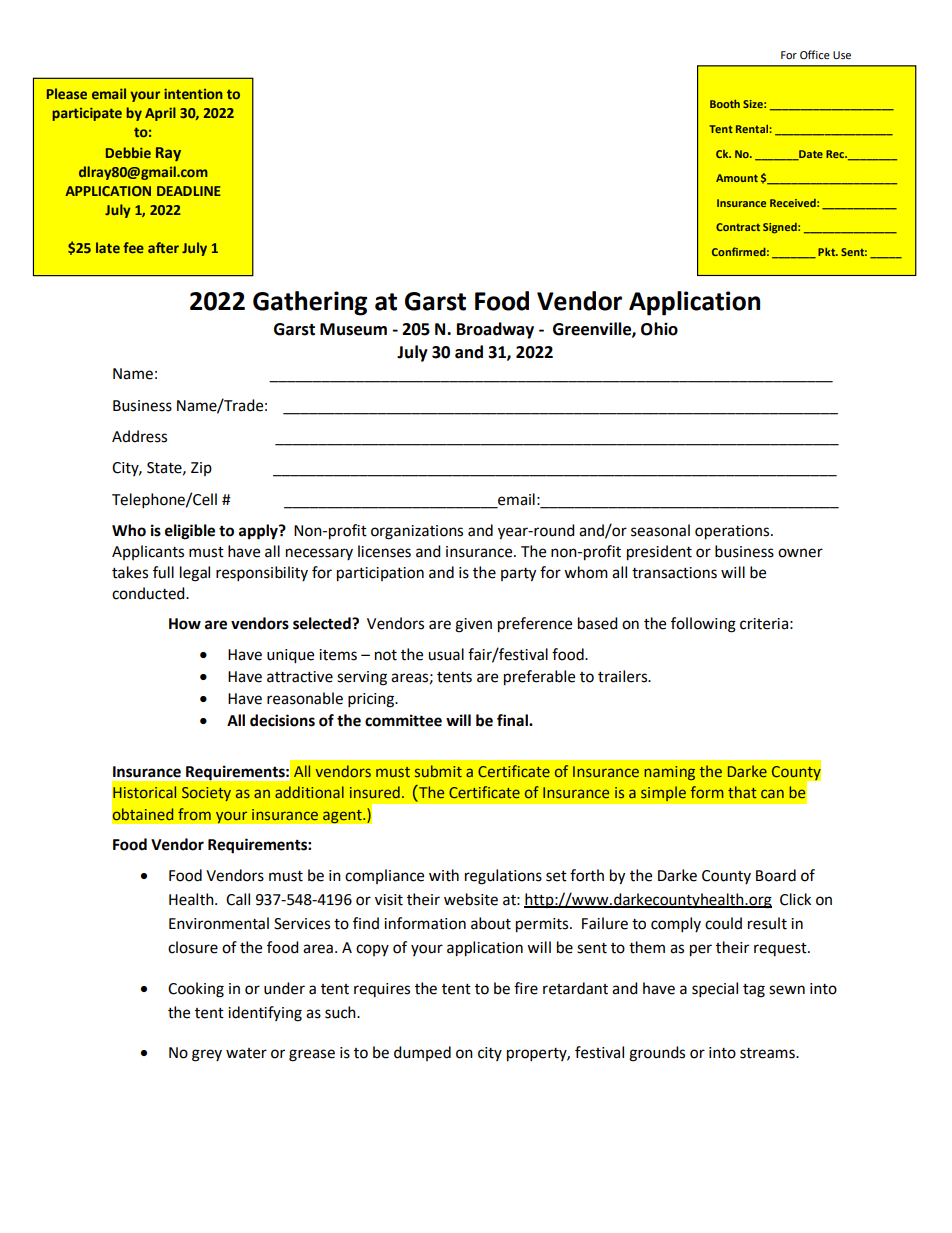  What do you see at coordinates (185, 624) in the screenshot?
I see `How` at bounding box center [185, 624].
